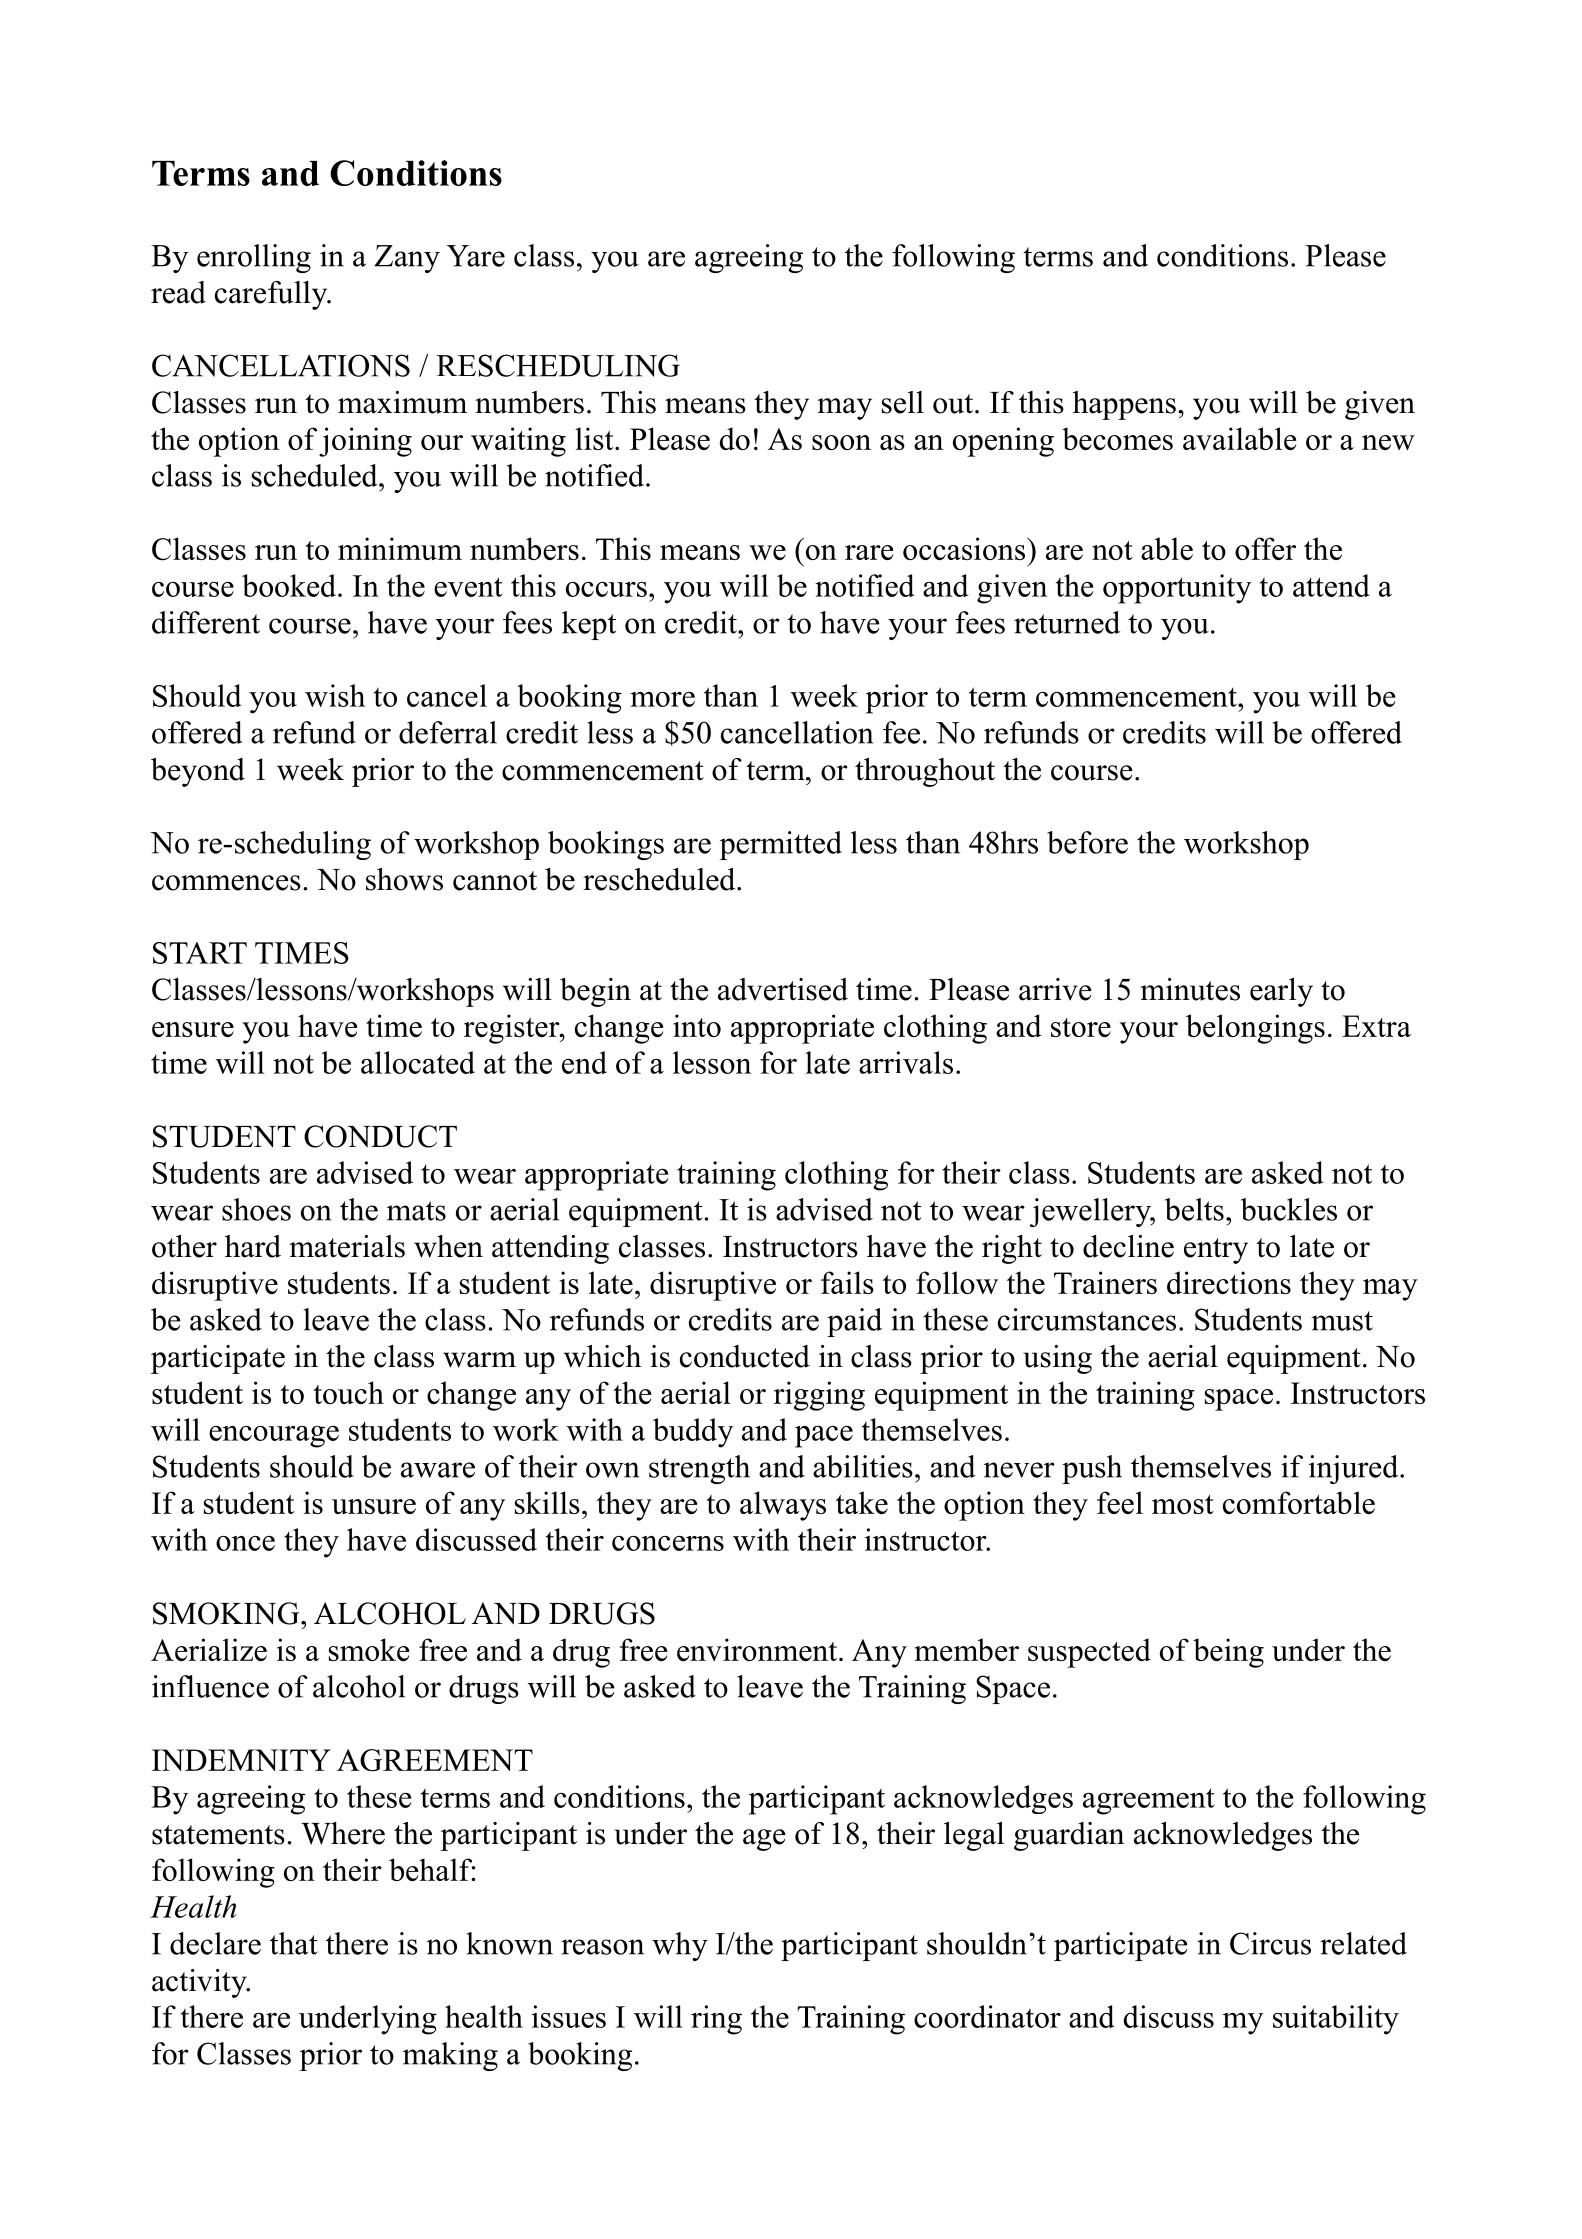 The height and width of the screenshot is (2239, 1582). I want to click on belts, so click(1194, 1209).
